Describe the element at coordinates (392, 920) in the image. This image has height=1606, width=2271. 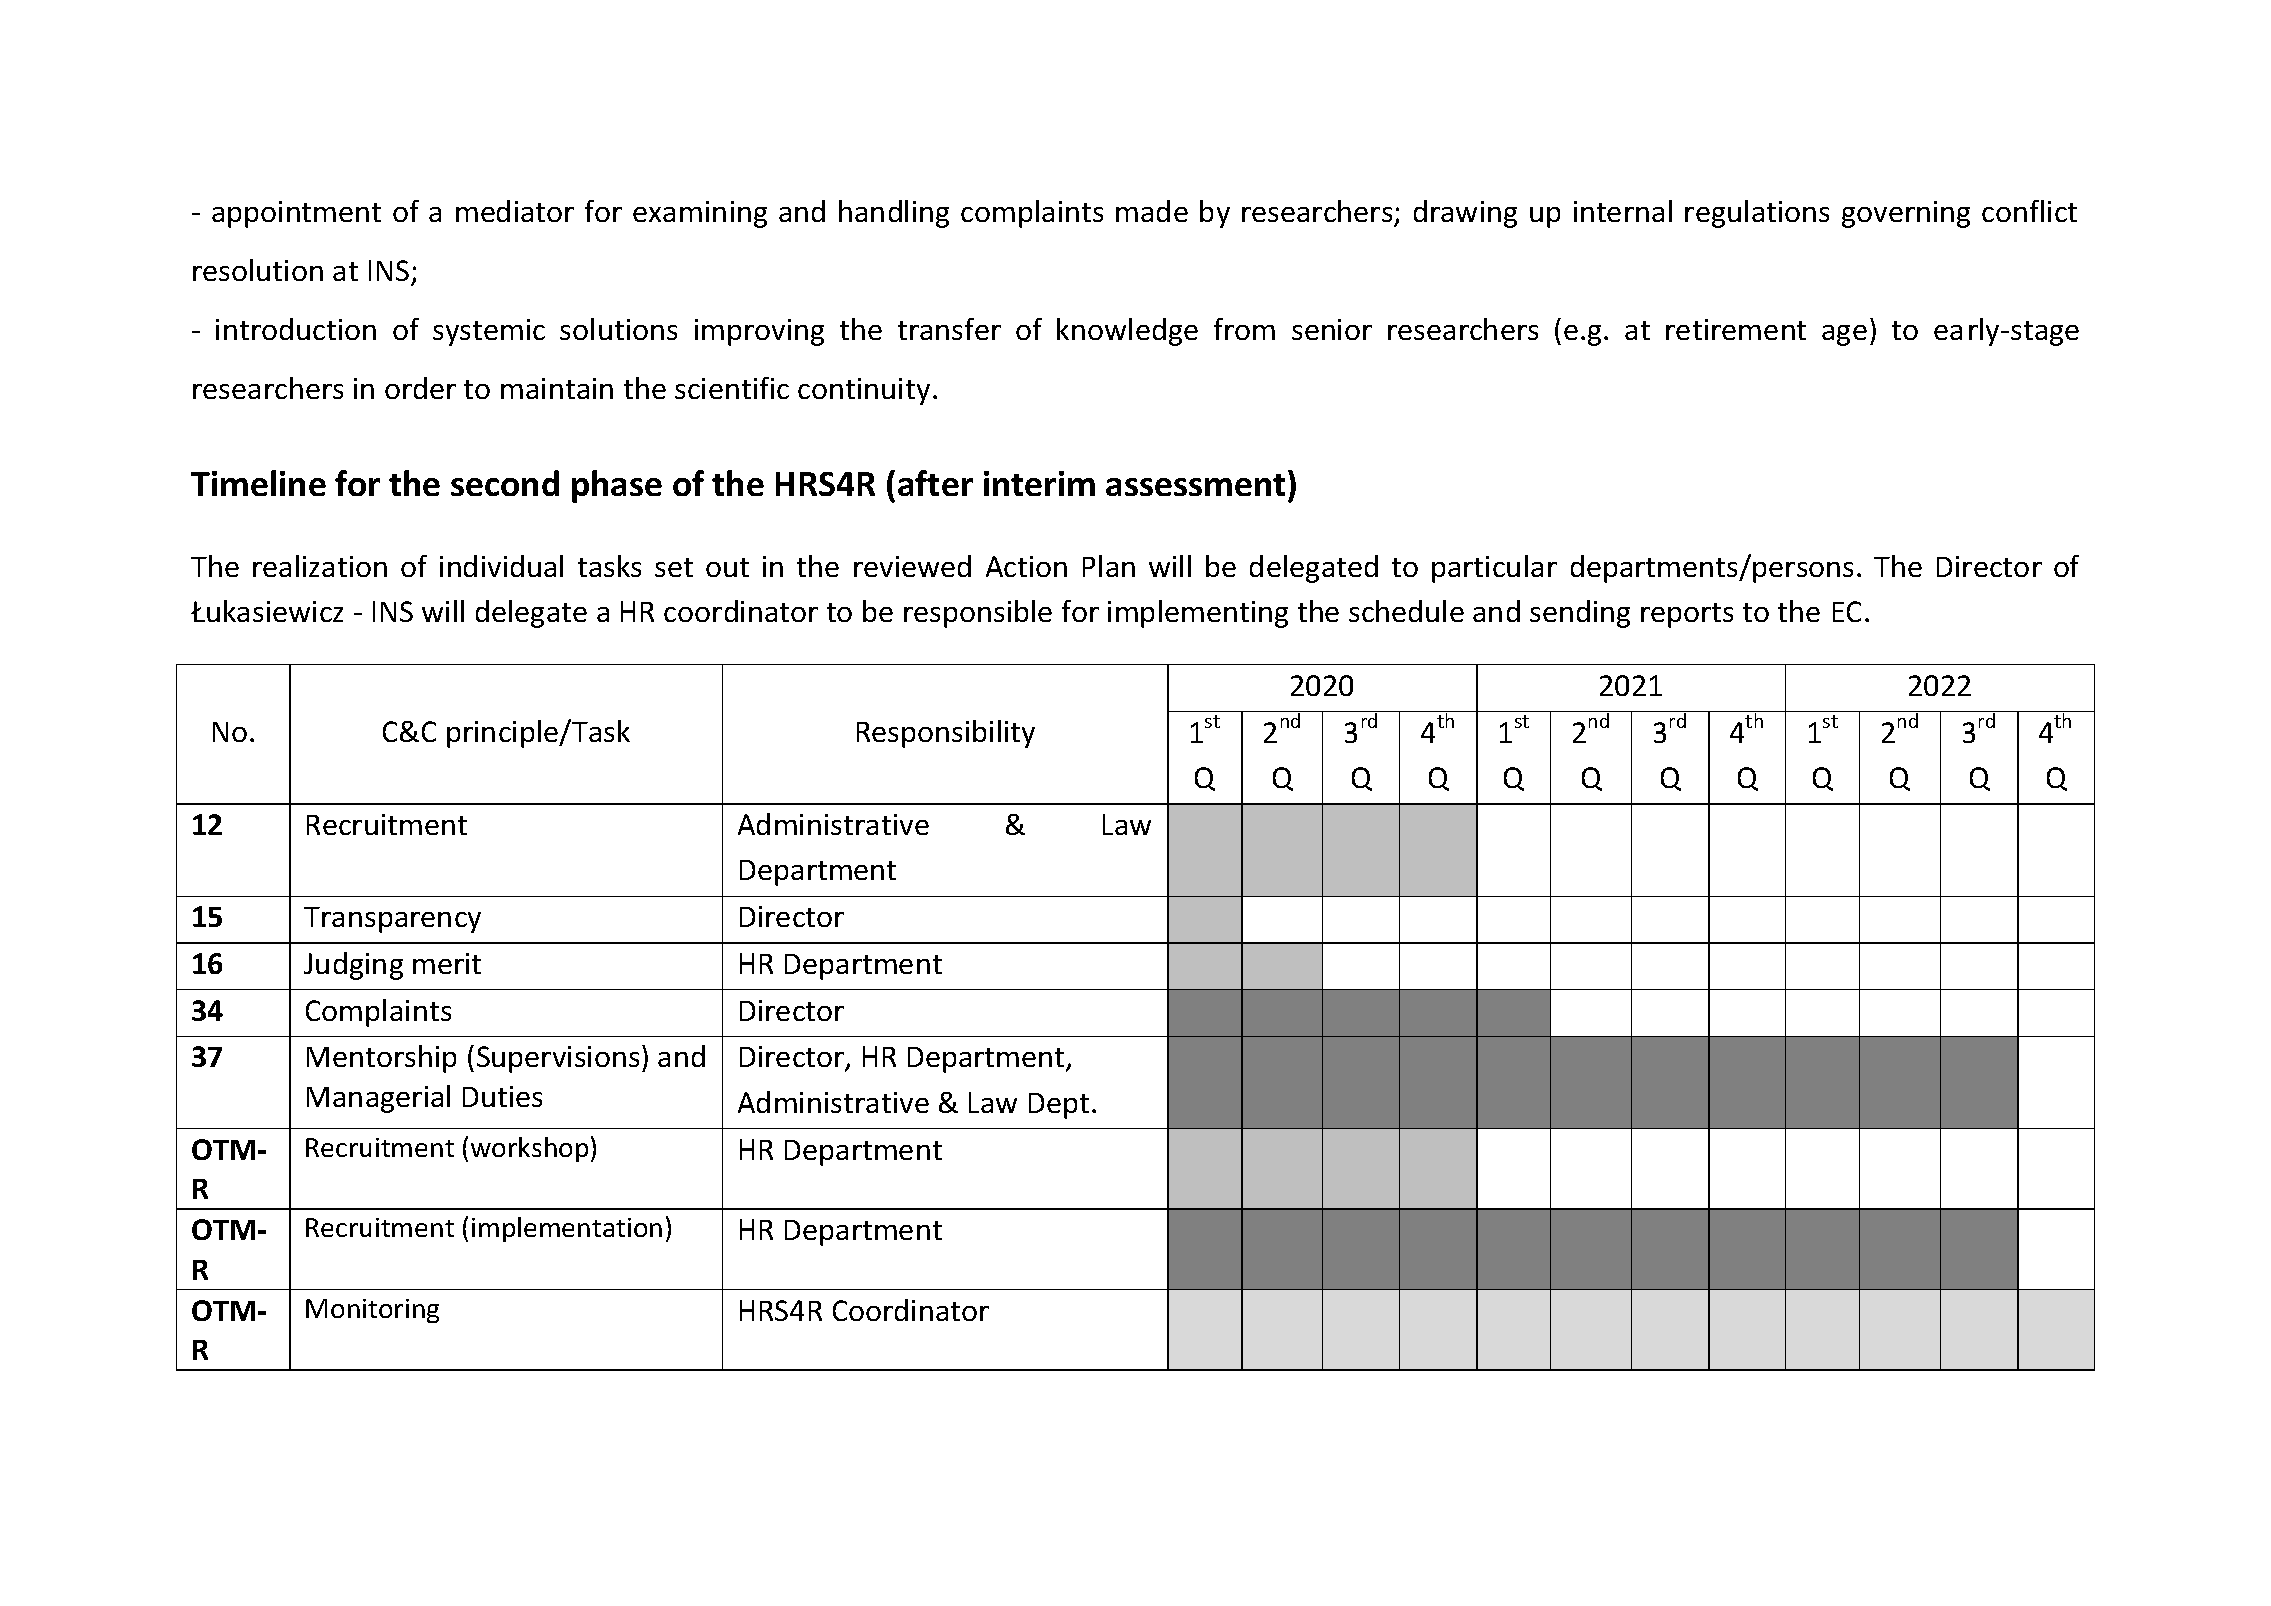
I see `Transparency` at that location.
